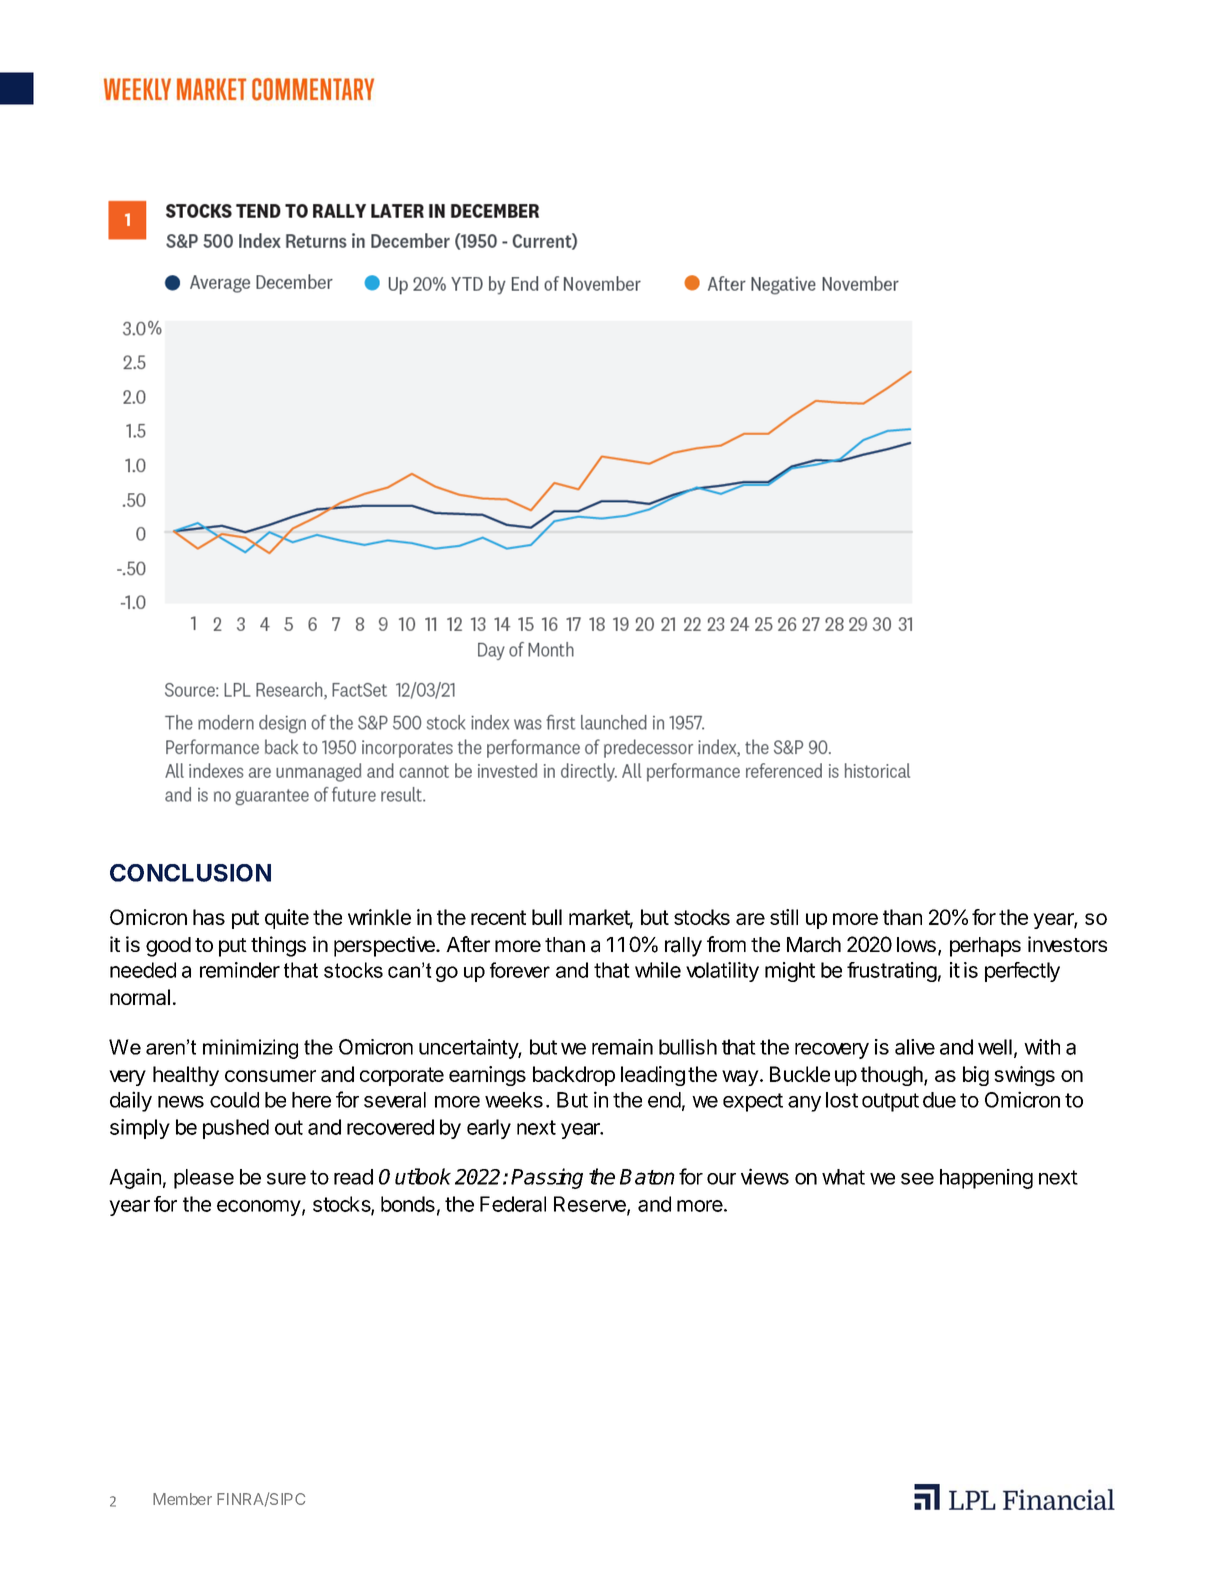  Describe the element at coordinates (986, 1179) in the screenshot. I see `happening` at that location.
